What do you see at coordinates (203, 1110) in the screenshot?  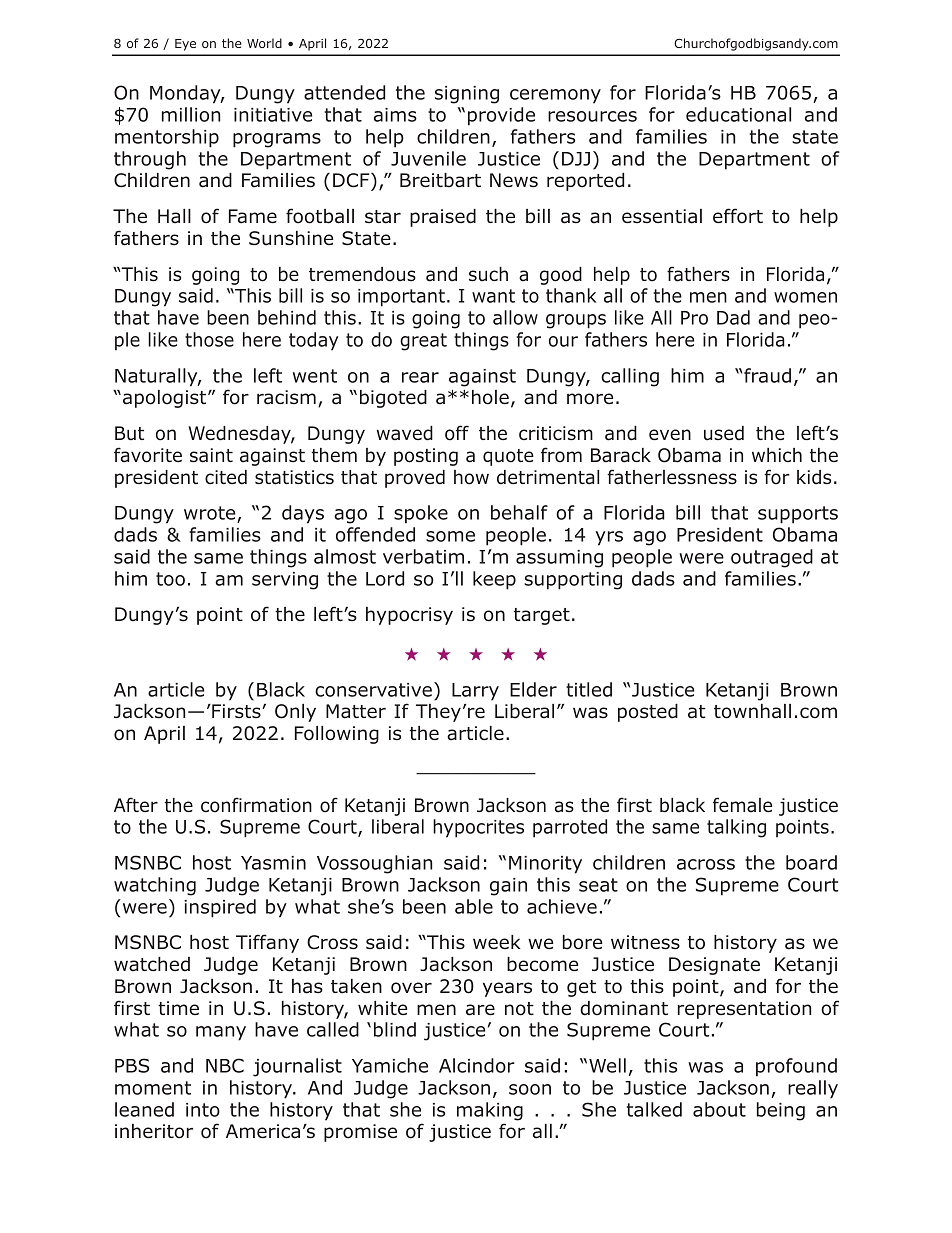 I see `into` at bounding box center [203, 1110].
